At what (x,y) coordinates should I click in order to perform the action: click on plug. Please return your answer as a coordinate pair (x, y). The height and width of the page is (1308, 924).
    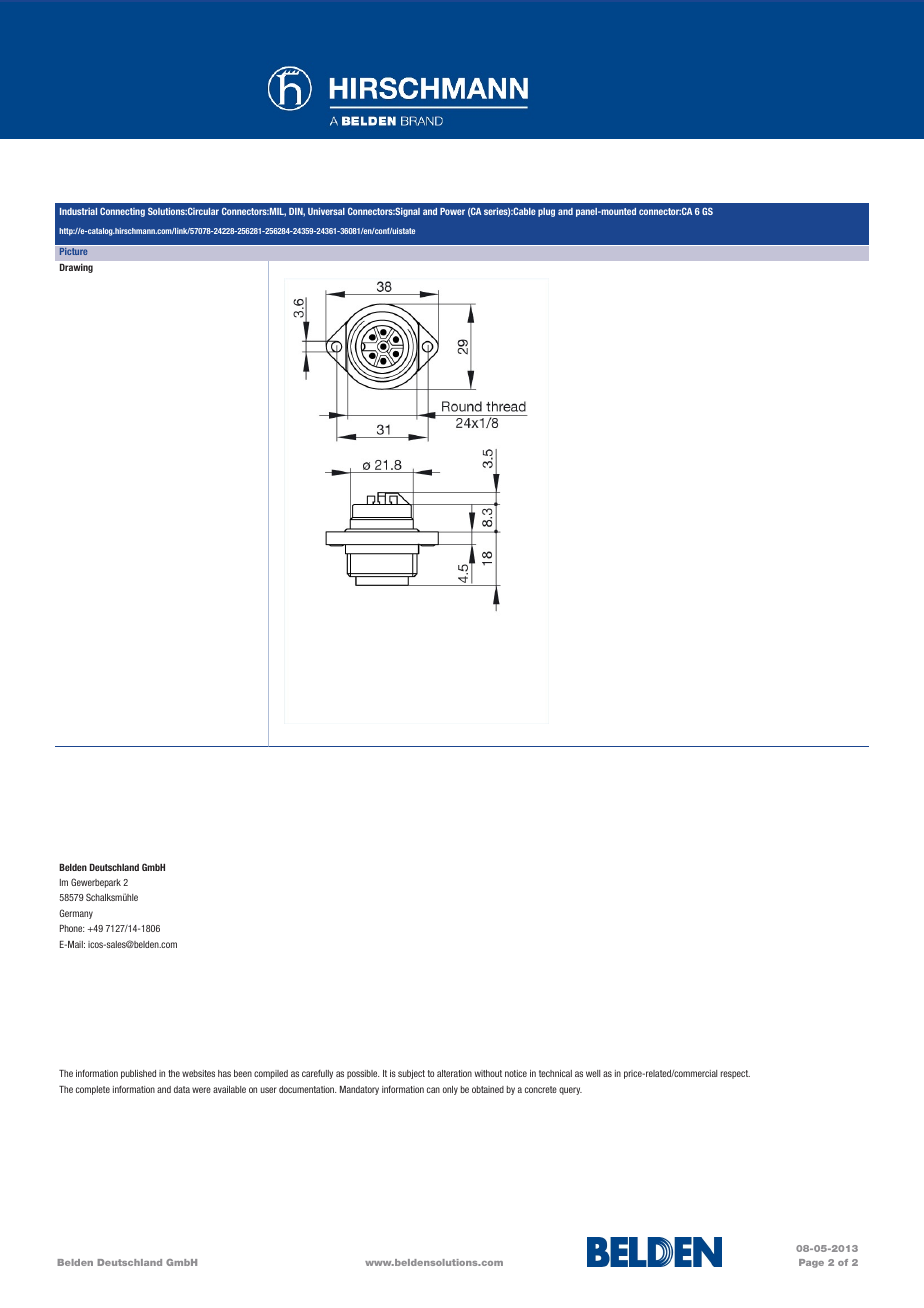
    Looking at the image, I should click on (546, 212).
